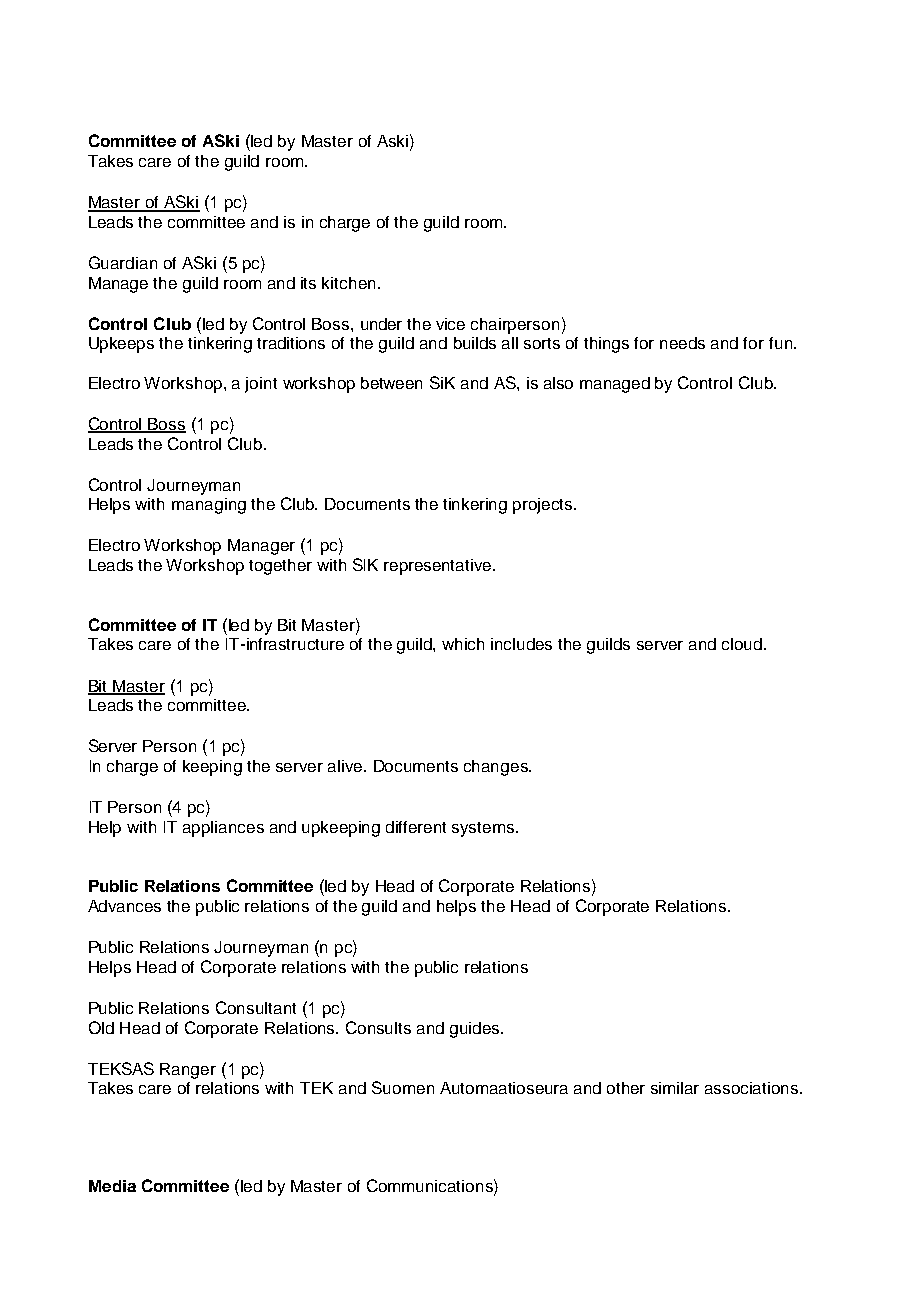  Describe the element at coordinates (439, 567) in the screenshot. I see `representative` at that location.
